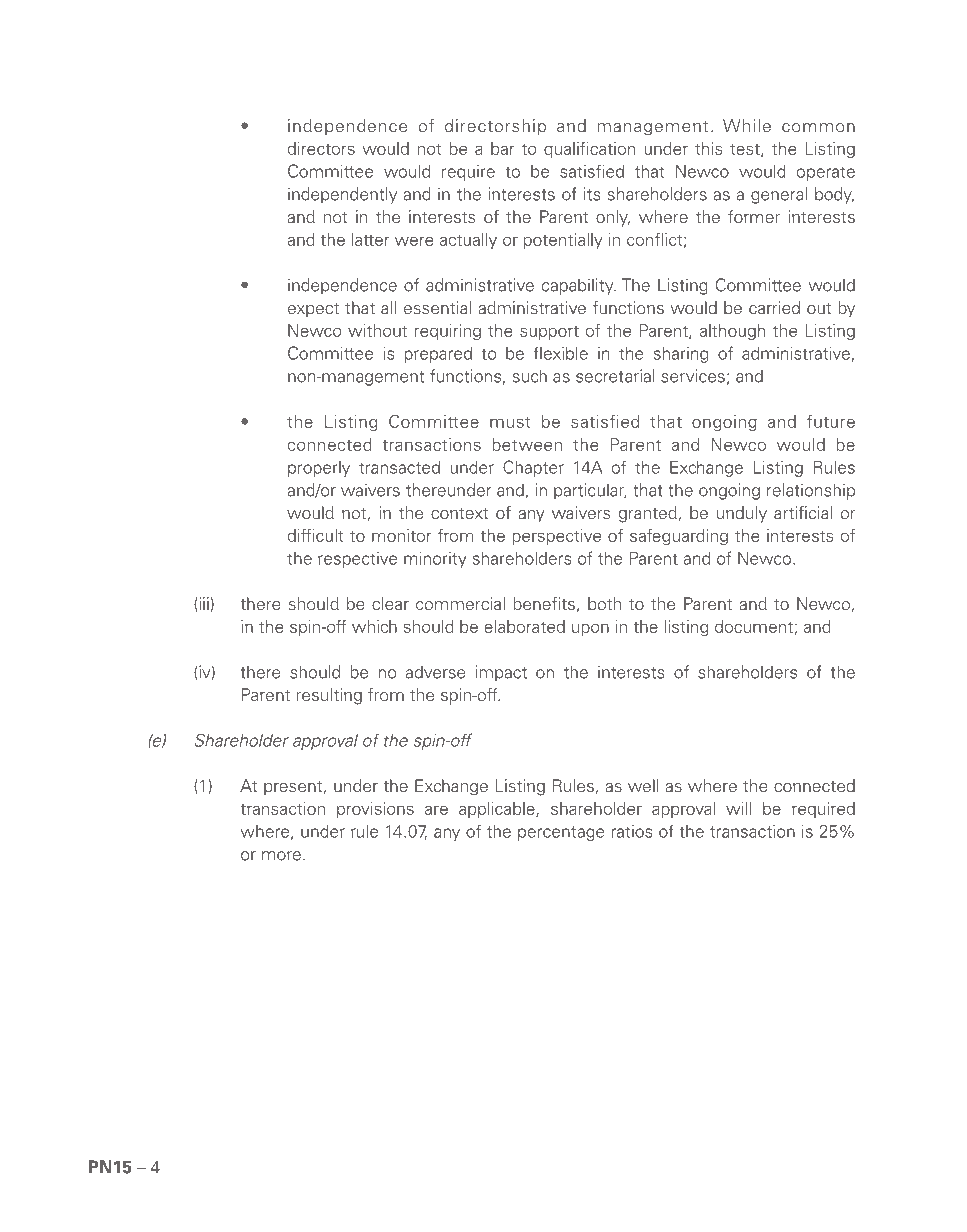 This screenshot has height=1232, width=967. I want to click on document, so click(754, 626).
